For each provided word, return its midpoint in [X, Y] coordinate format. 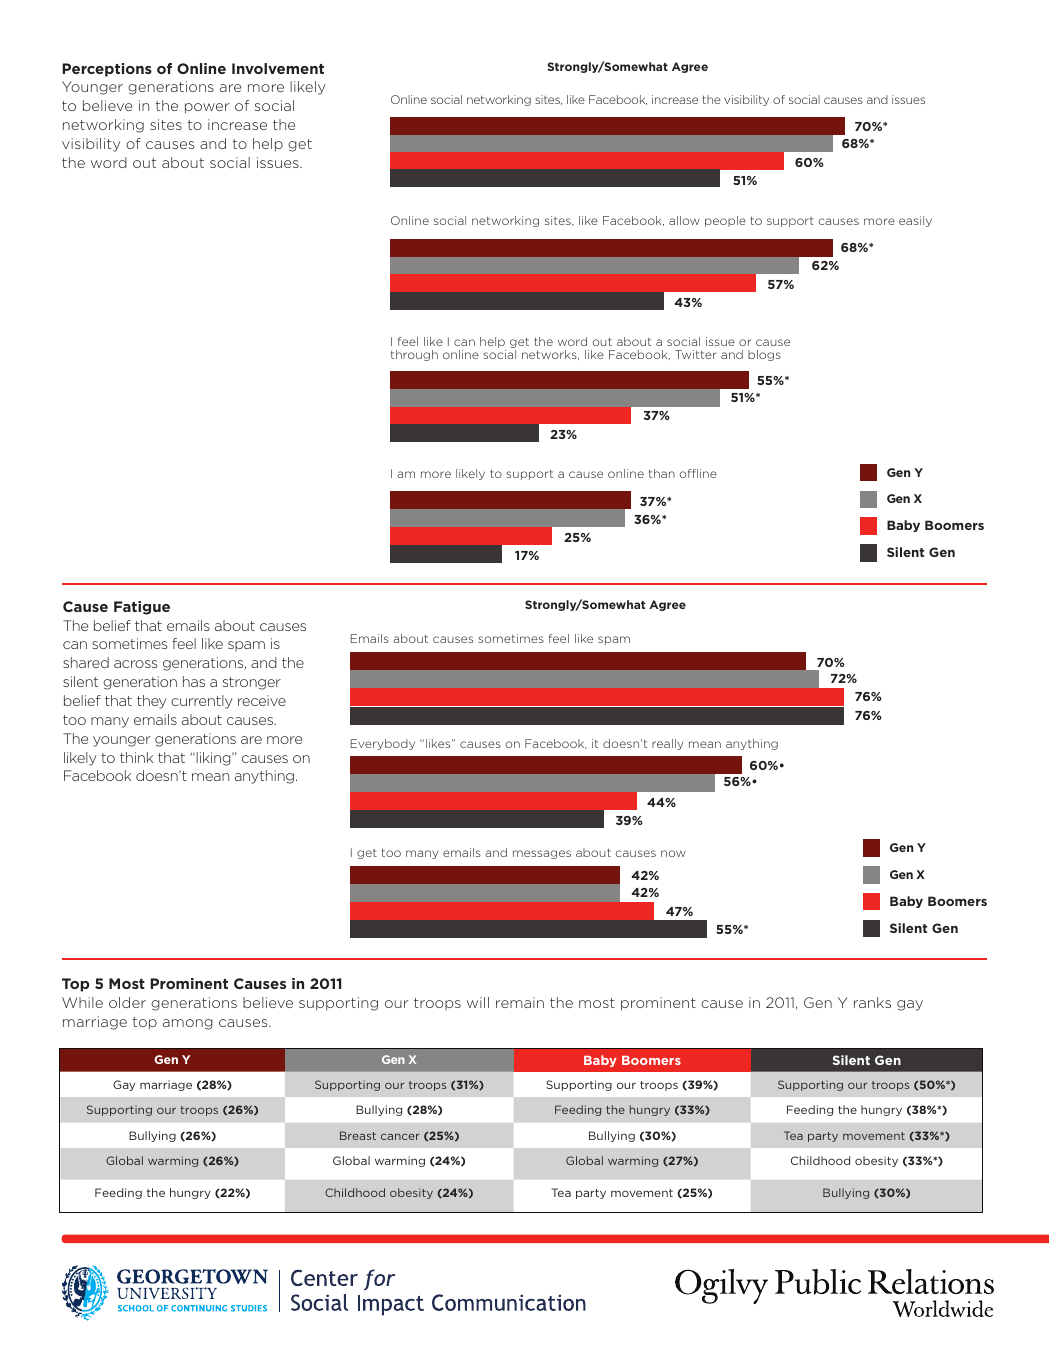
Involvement [278, 68]
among [188, 1024]
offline [698, 473]
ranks [872, 1002]
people [725, 221]
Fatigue [142, 608]
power [207, 108]
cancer [400, 1136]
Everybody [383, 744]
